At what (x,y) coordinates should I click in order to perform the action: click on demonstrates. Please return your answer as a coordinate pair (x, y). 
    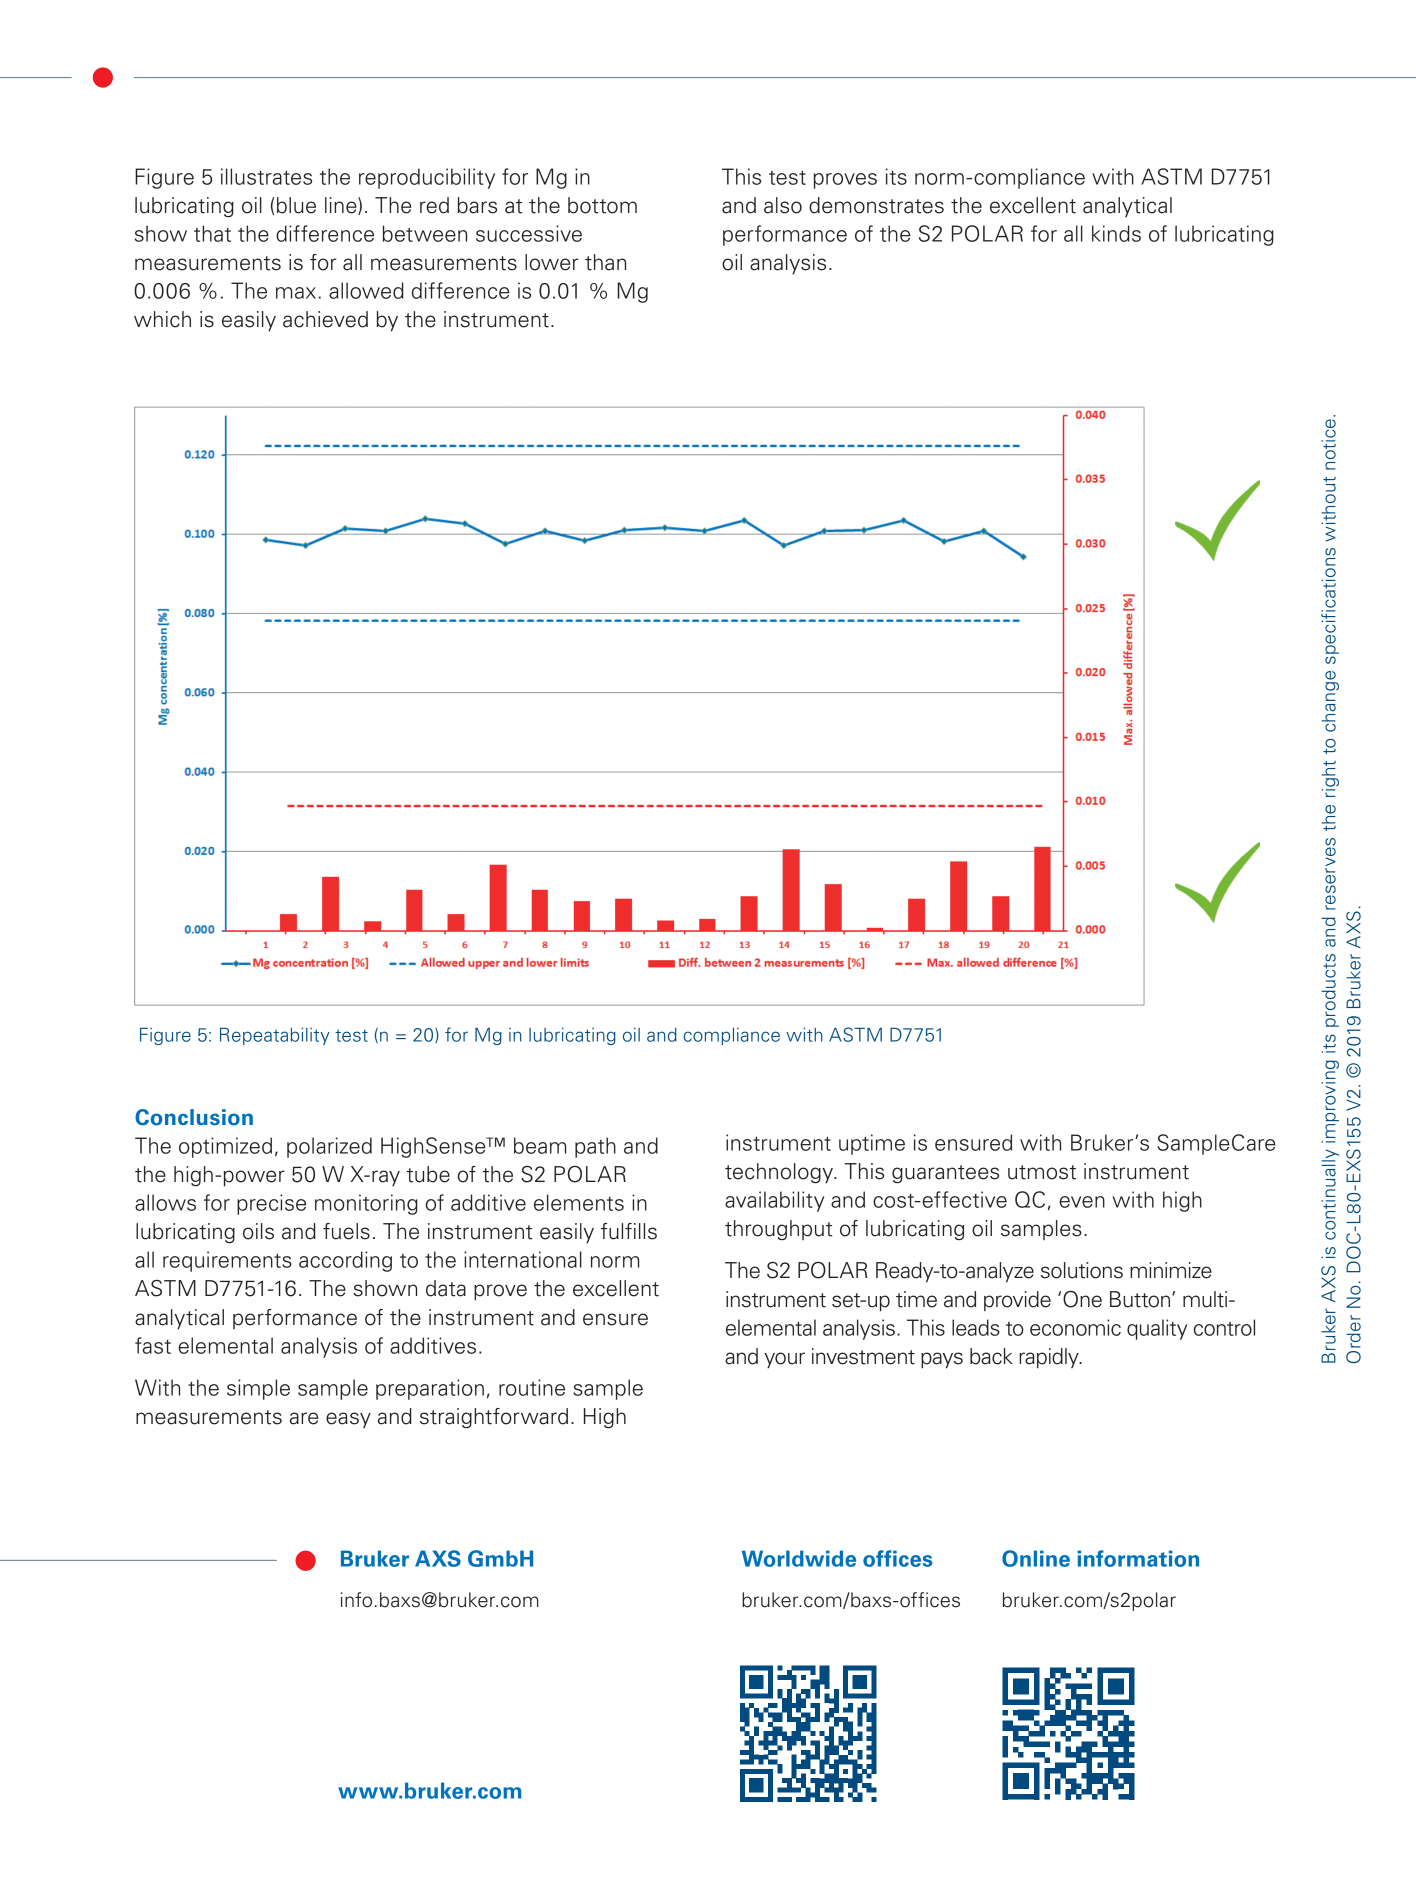
    Looking at the image, I should click on (876, 205).
